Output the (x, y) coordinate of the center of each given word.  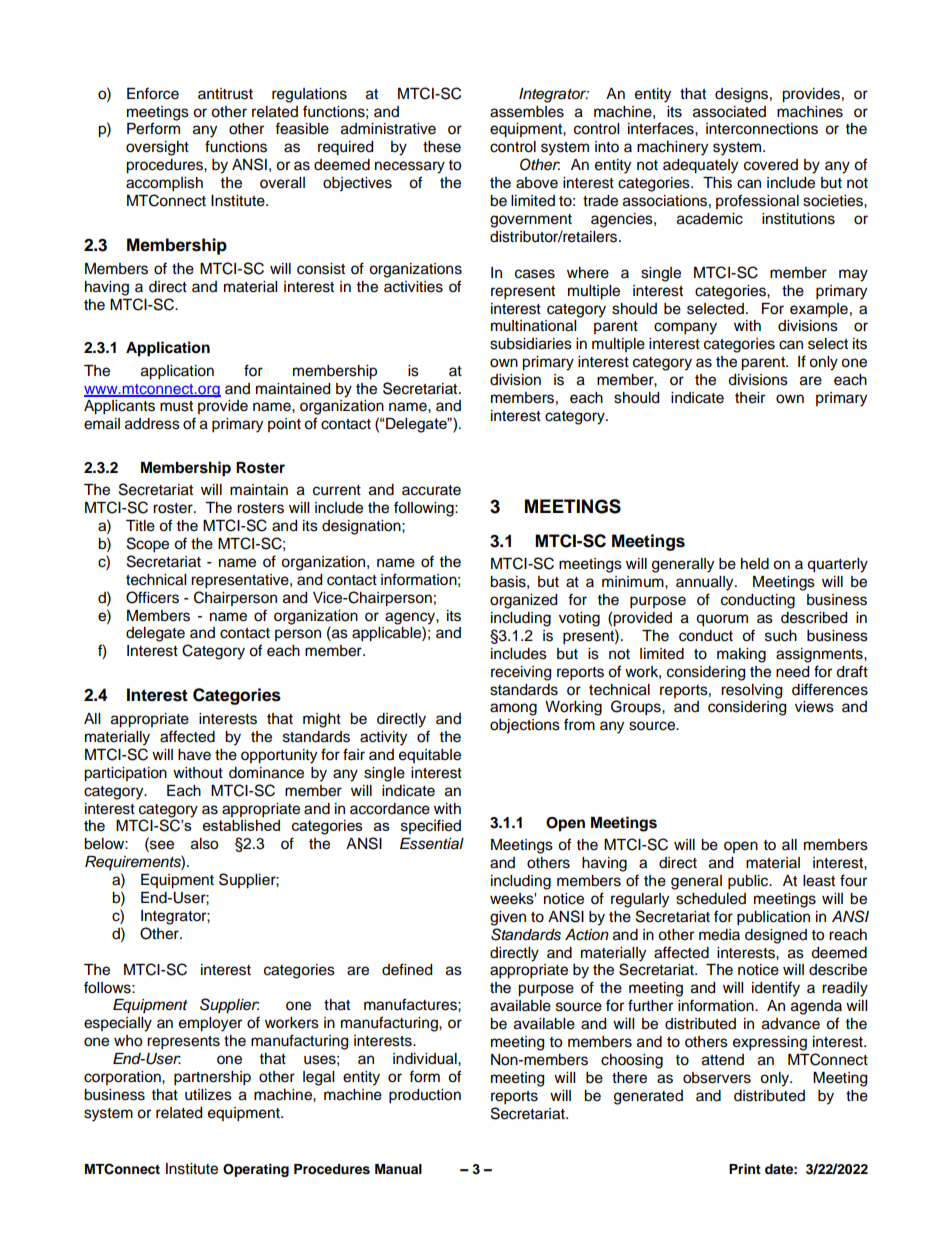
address (152, 424)
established (241, 825)
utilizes (208, 1095)
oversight (157, 148)
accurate (431, 490)
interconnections (762, 129)
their (750, 398)
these (442, 147)
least (819, 881)
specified (431, 826)
